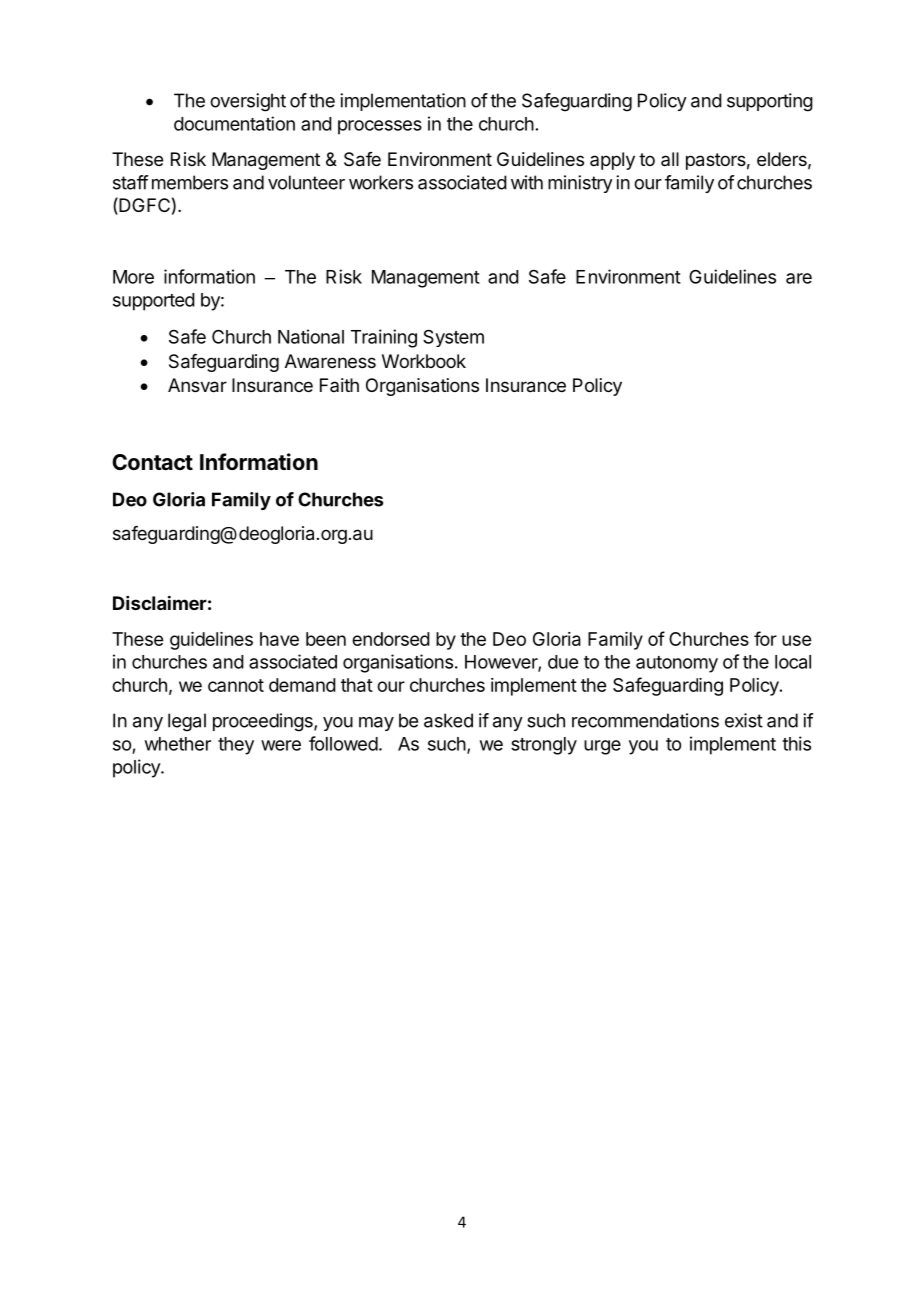 The image size is (924, 1308). Describe the element at coordinates (453, 338) in the screenshot. I see `System` at that location.
